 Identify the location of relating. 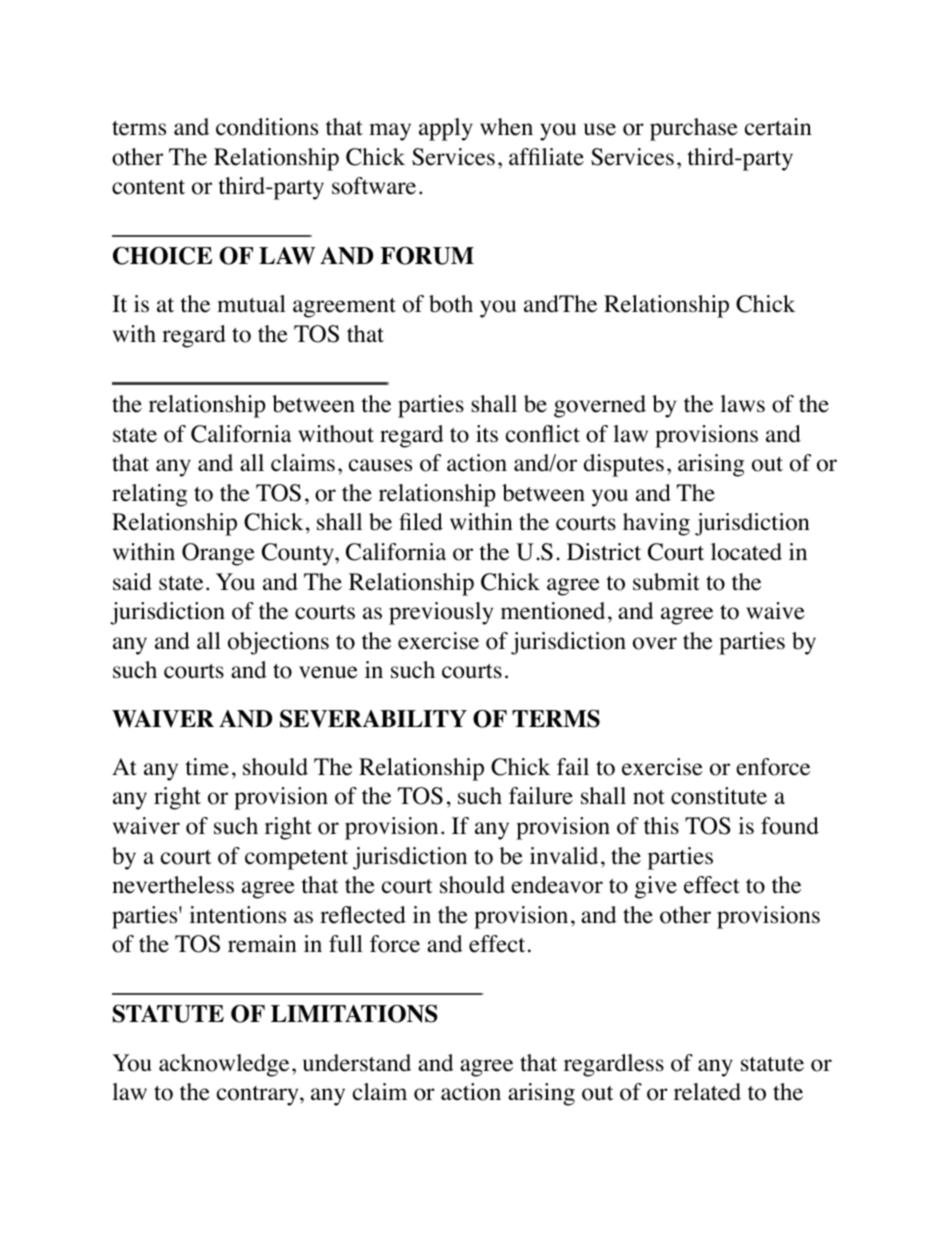
(149, 495).
